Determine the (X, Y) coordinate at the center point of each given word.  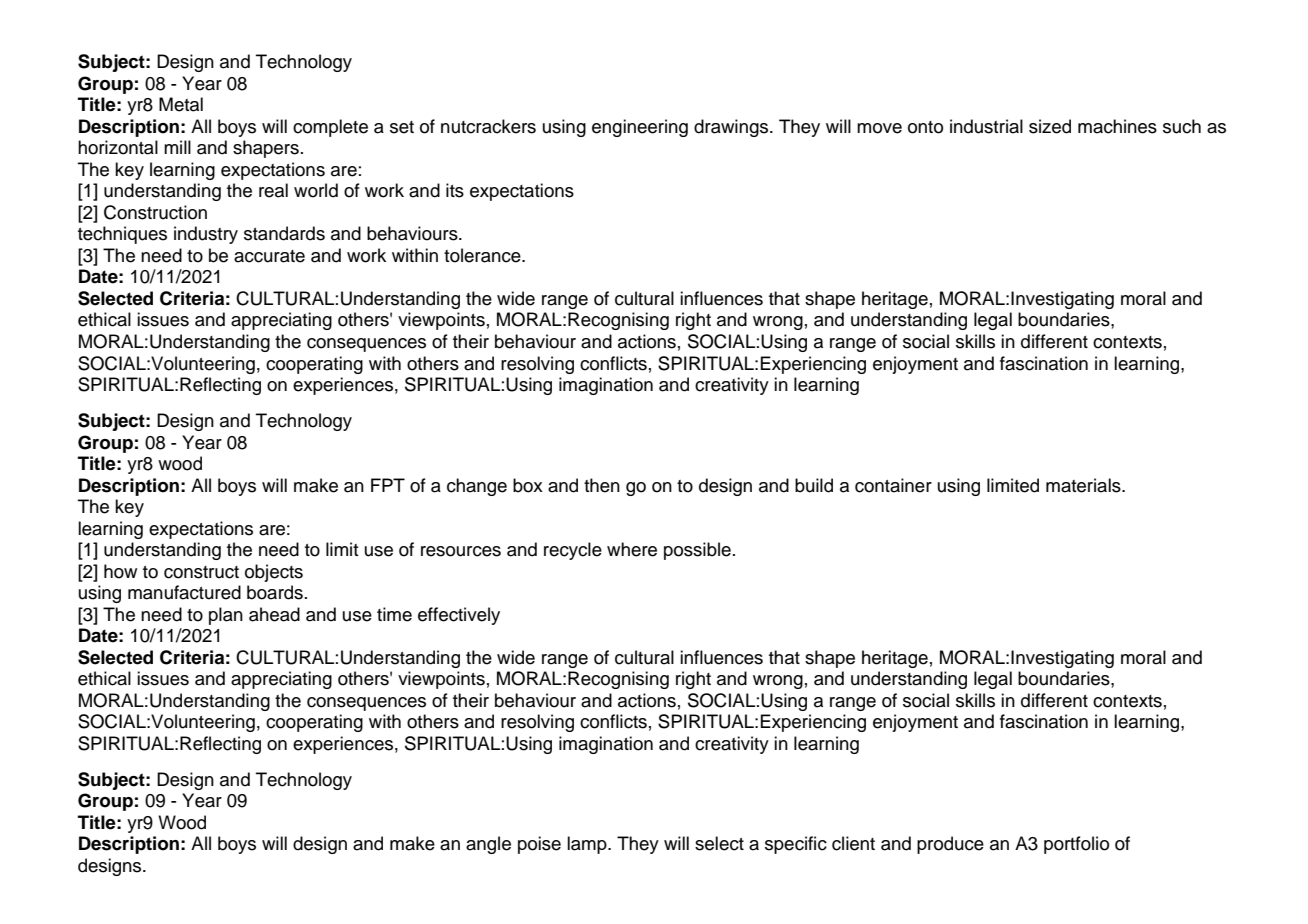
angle (488, 845)
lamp (588, 845)
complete (330, 128)
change (477, 487)
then (602, 485)
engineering (640, 128)
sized (1050, 126)
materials (1084, 485)
